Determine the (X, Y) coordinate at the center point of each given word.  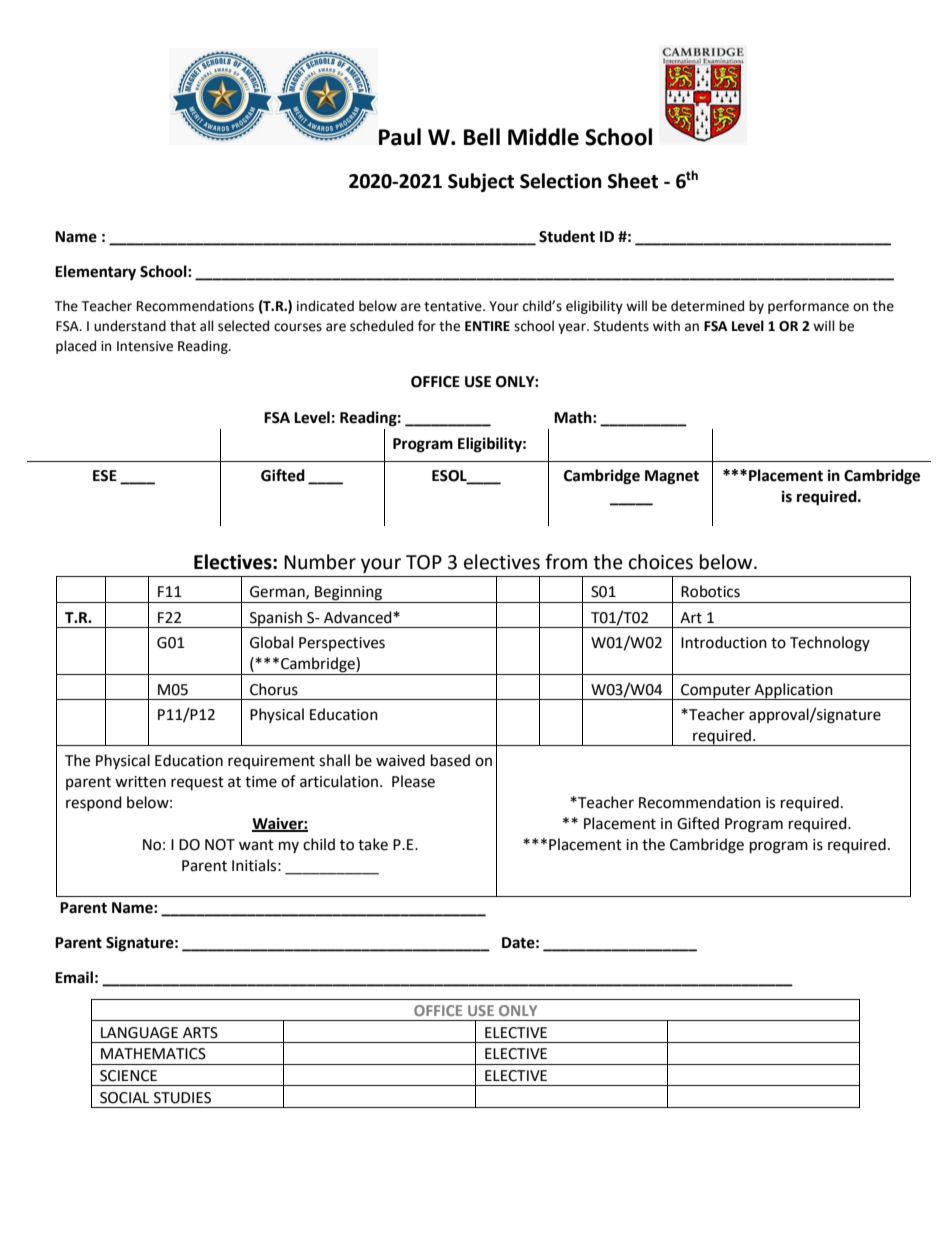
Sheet (633, 181)
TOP (424, 562)
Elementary (95, 273)
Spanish (276, 619)
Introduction (724, 642)
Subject (481, 182)
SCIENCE (128, 1076)
